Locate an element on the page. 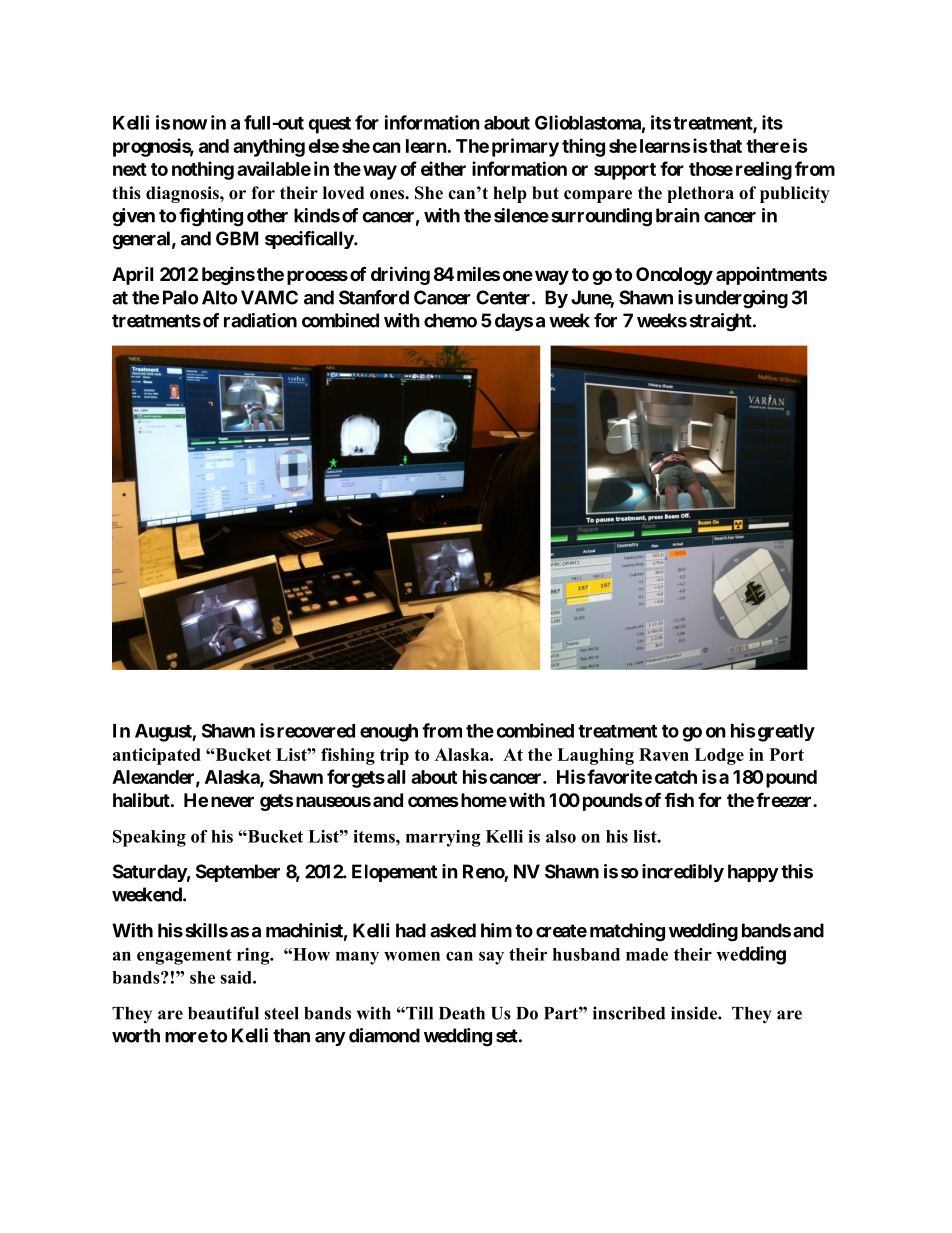 The height and width of the page is (1233, 952). that is located at coordinates (724, 146).
